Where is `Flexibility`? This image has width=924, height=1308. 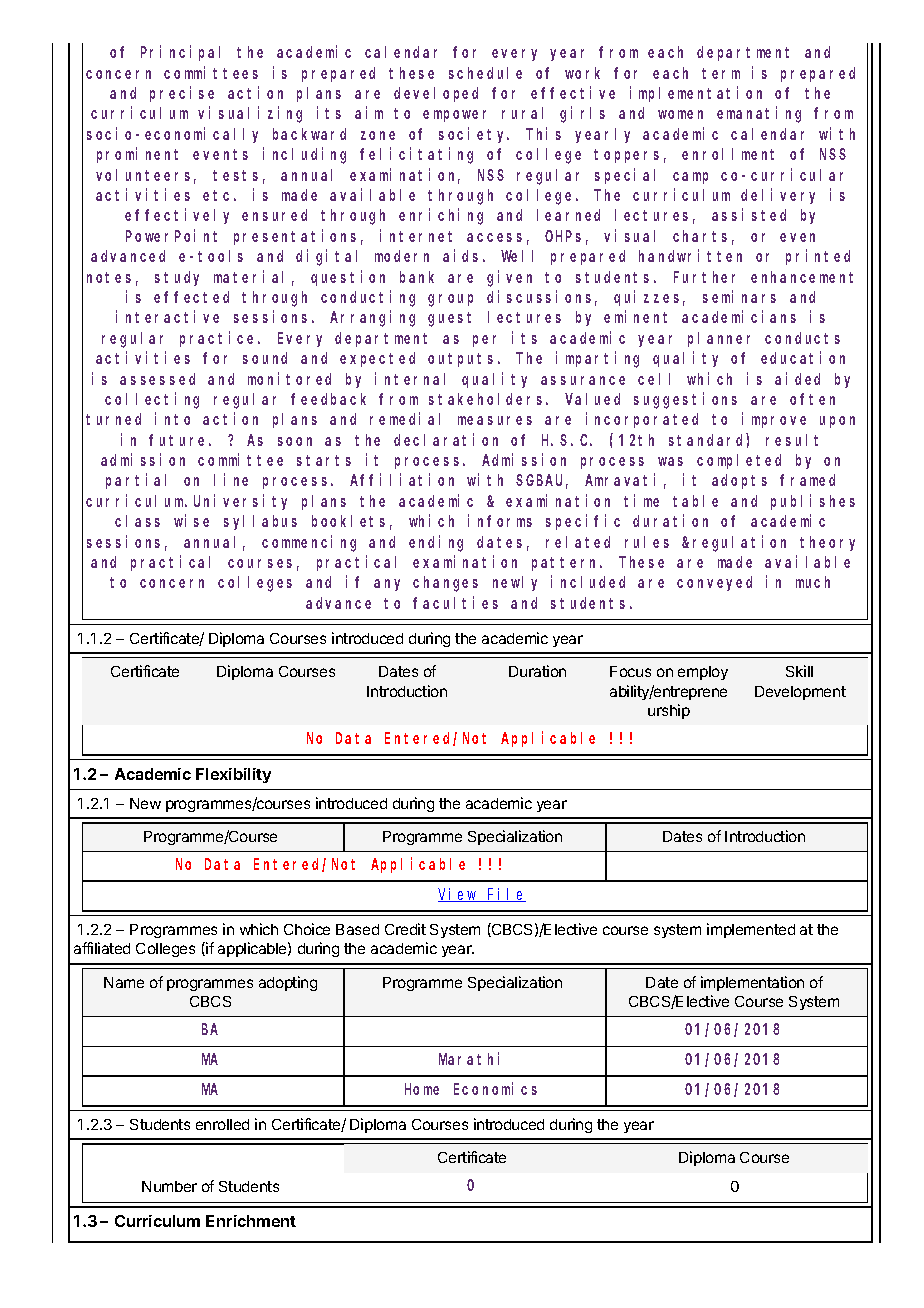
Flexibility is located at coordinates (233, 775).
